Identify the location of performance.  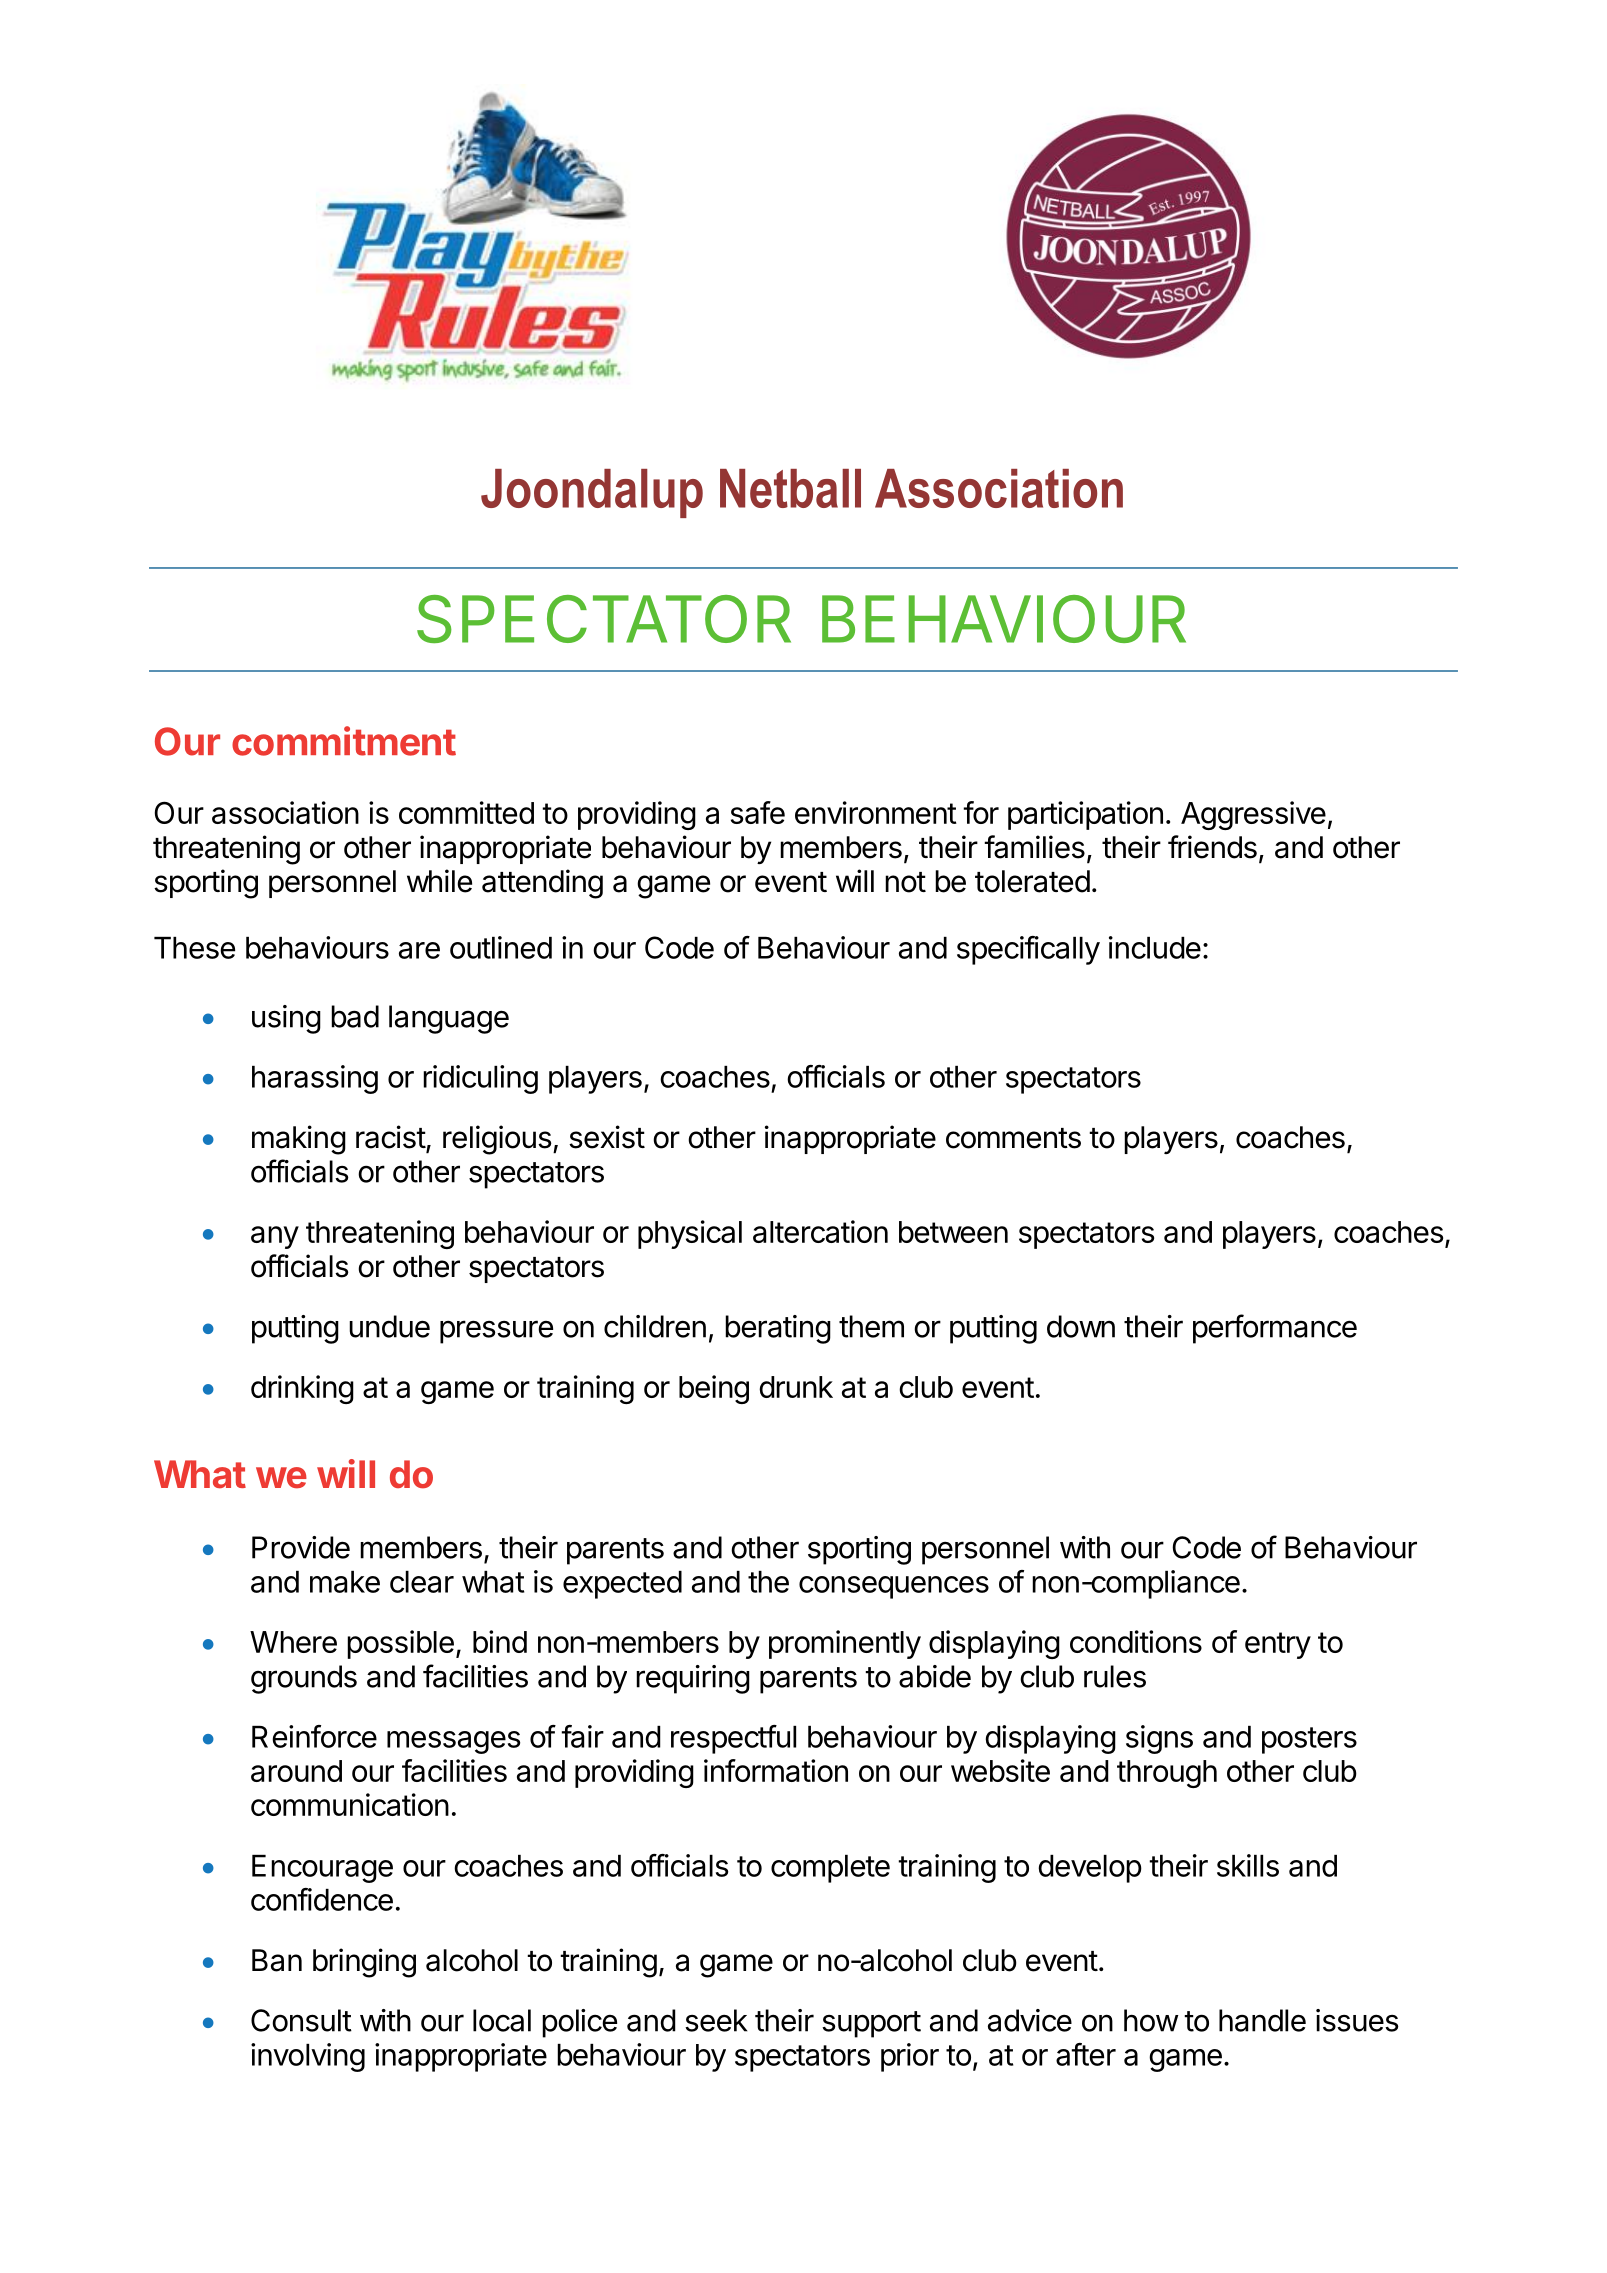
(1275, 1329).
